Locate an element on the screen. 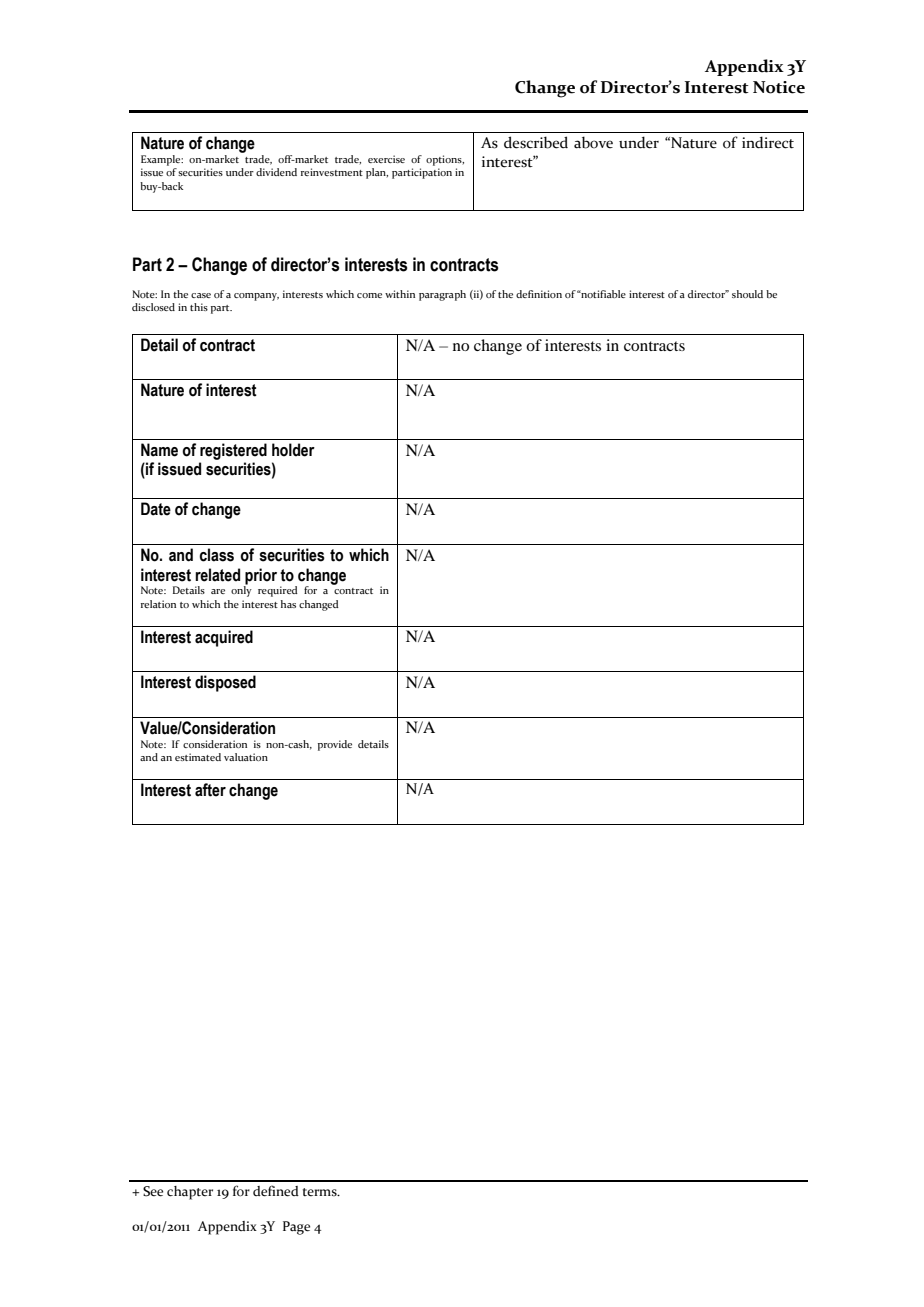 Image resolution: width=924 pixels, height=1307 pixels. indirect is located at coordinates (768, 142).
